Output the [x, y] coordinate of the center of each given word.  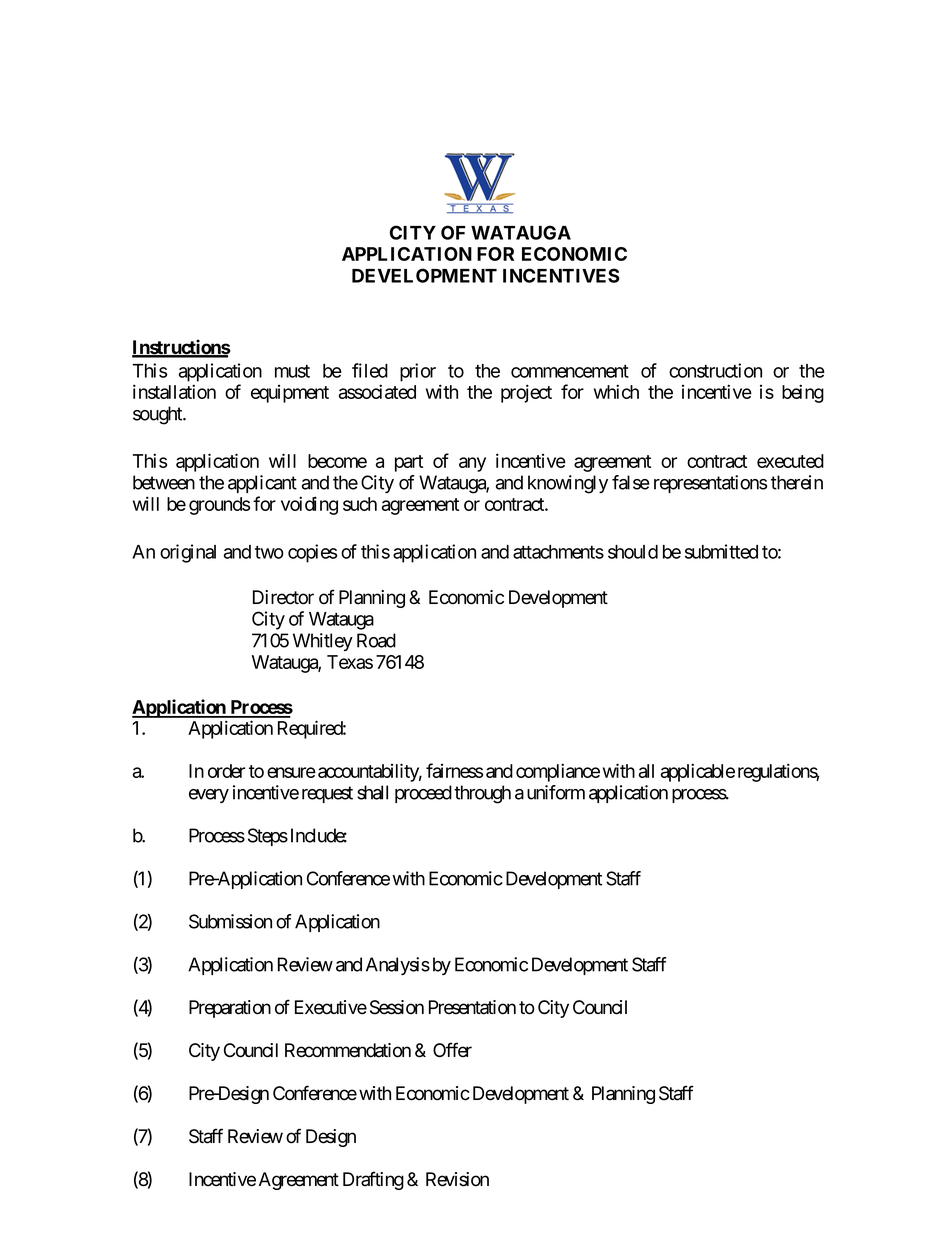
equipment [290, 394]
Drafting [373, 1180]
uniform [556, 792]
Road [376, 640]
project [526, 393]
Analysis [398, 966]
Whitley [323, 642]
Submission [230, 921]
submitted [721, 551]
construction [715, 370]
